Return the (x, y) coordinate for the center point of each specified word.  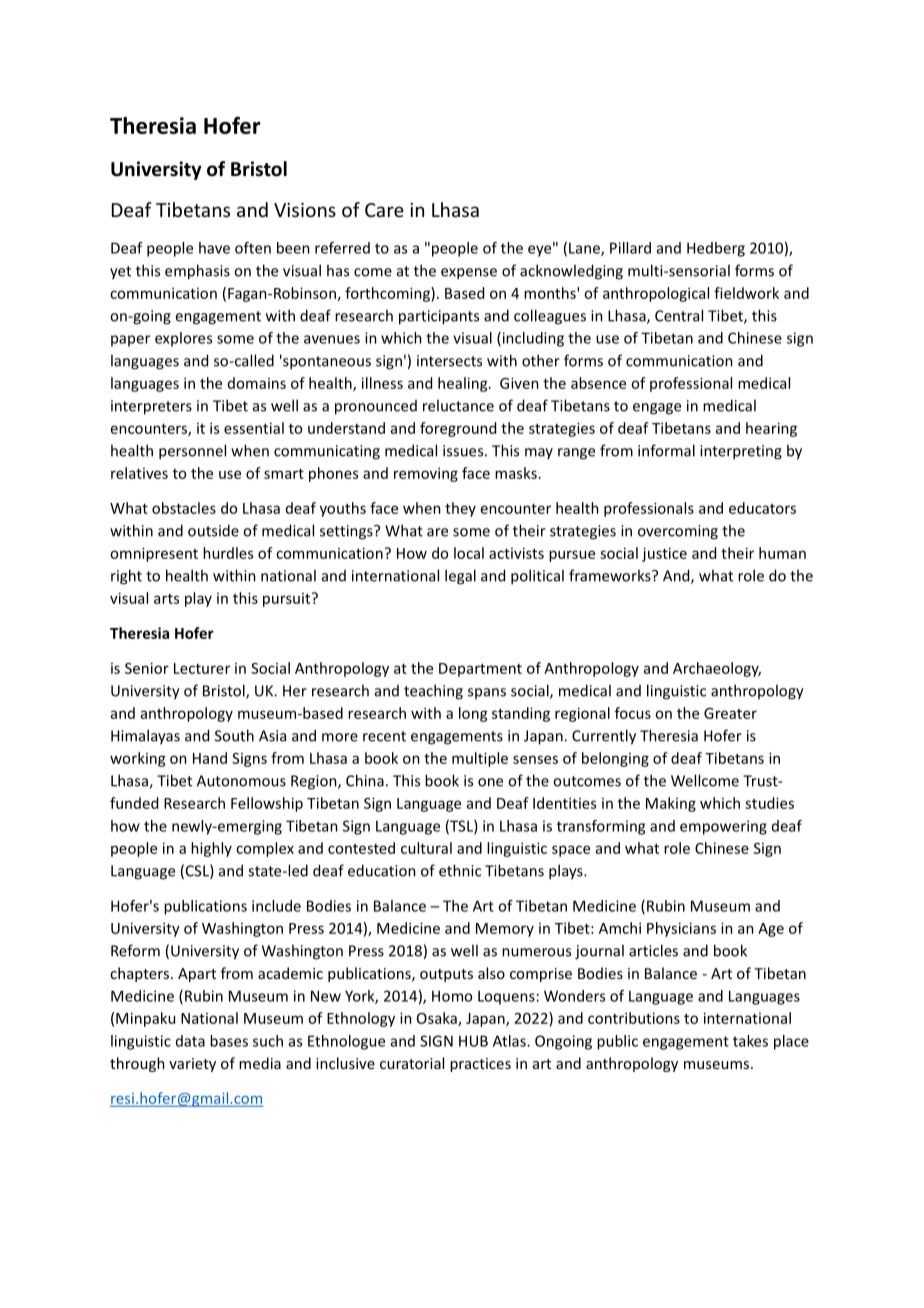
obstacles (184, 508)
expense (469, 274)
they (460, 509)
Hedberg (716, 249)
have (214, 248)
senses (535, 759)
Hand (210, 758)
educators (762, 508)
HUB (473, 1041)
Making (671, 804)
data (190, 1041)
